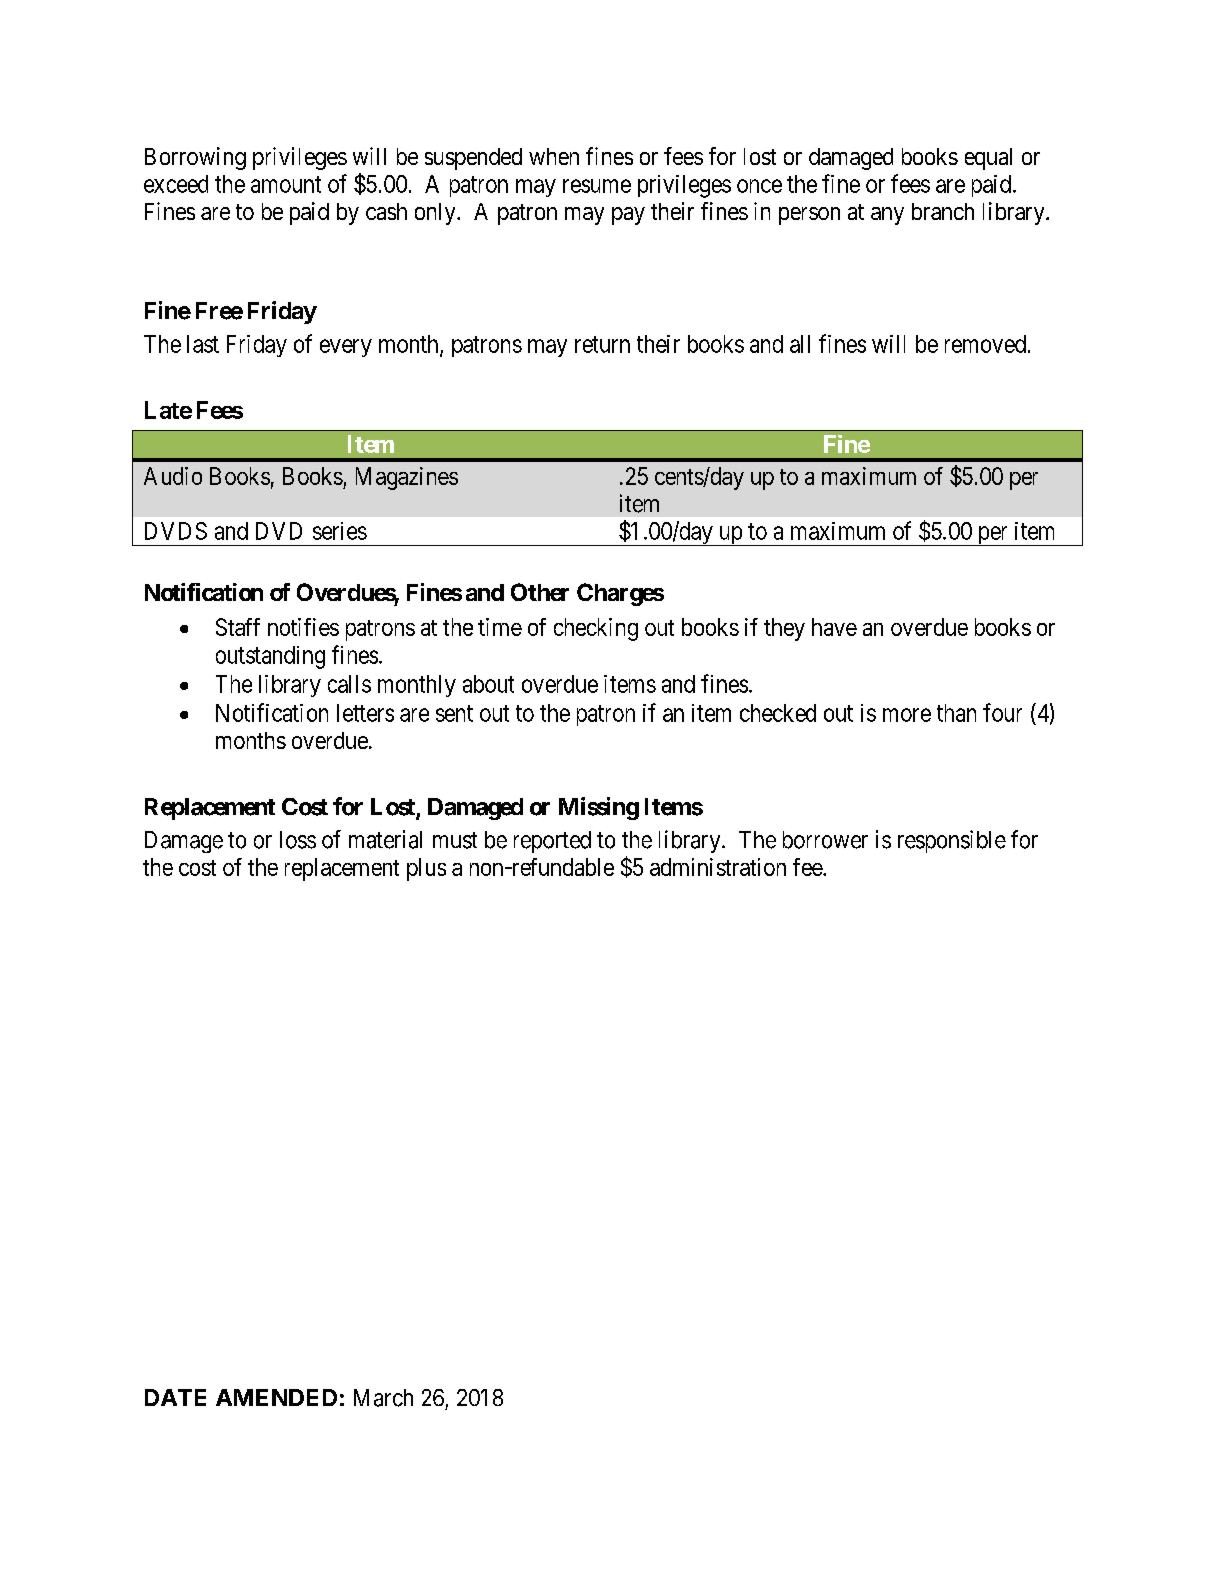 The width and height of the screenshot is (1215, 1572). I want to click on AMENDED, so click(276, 1397).
